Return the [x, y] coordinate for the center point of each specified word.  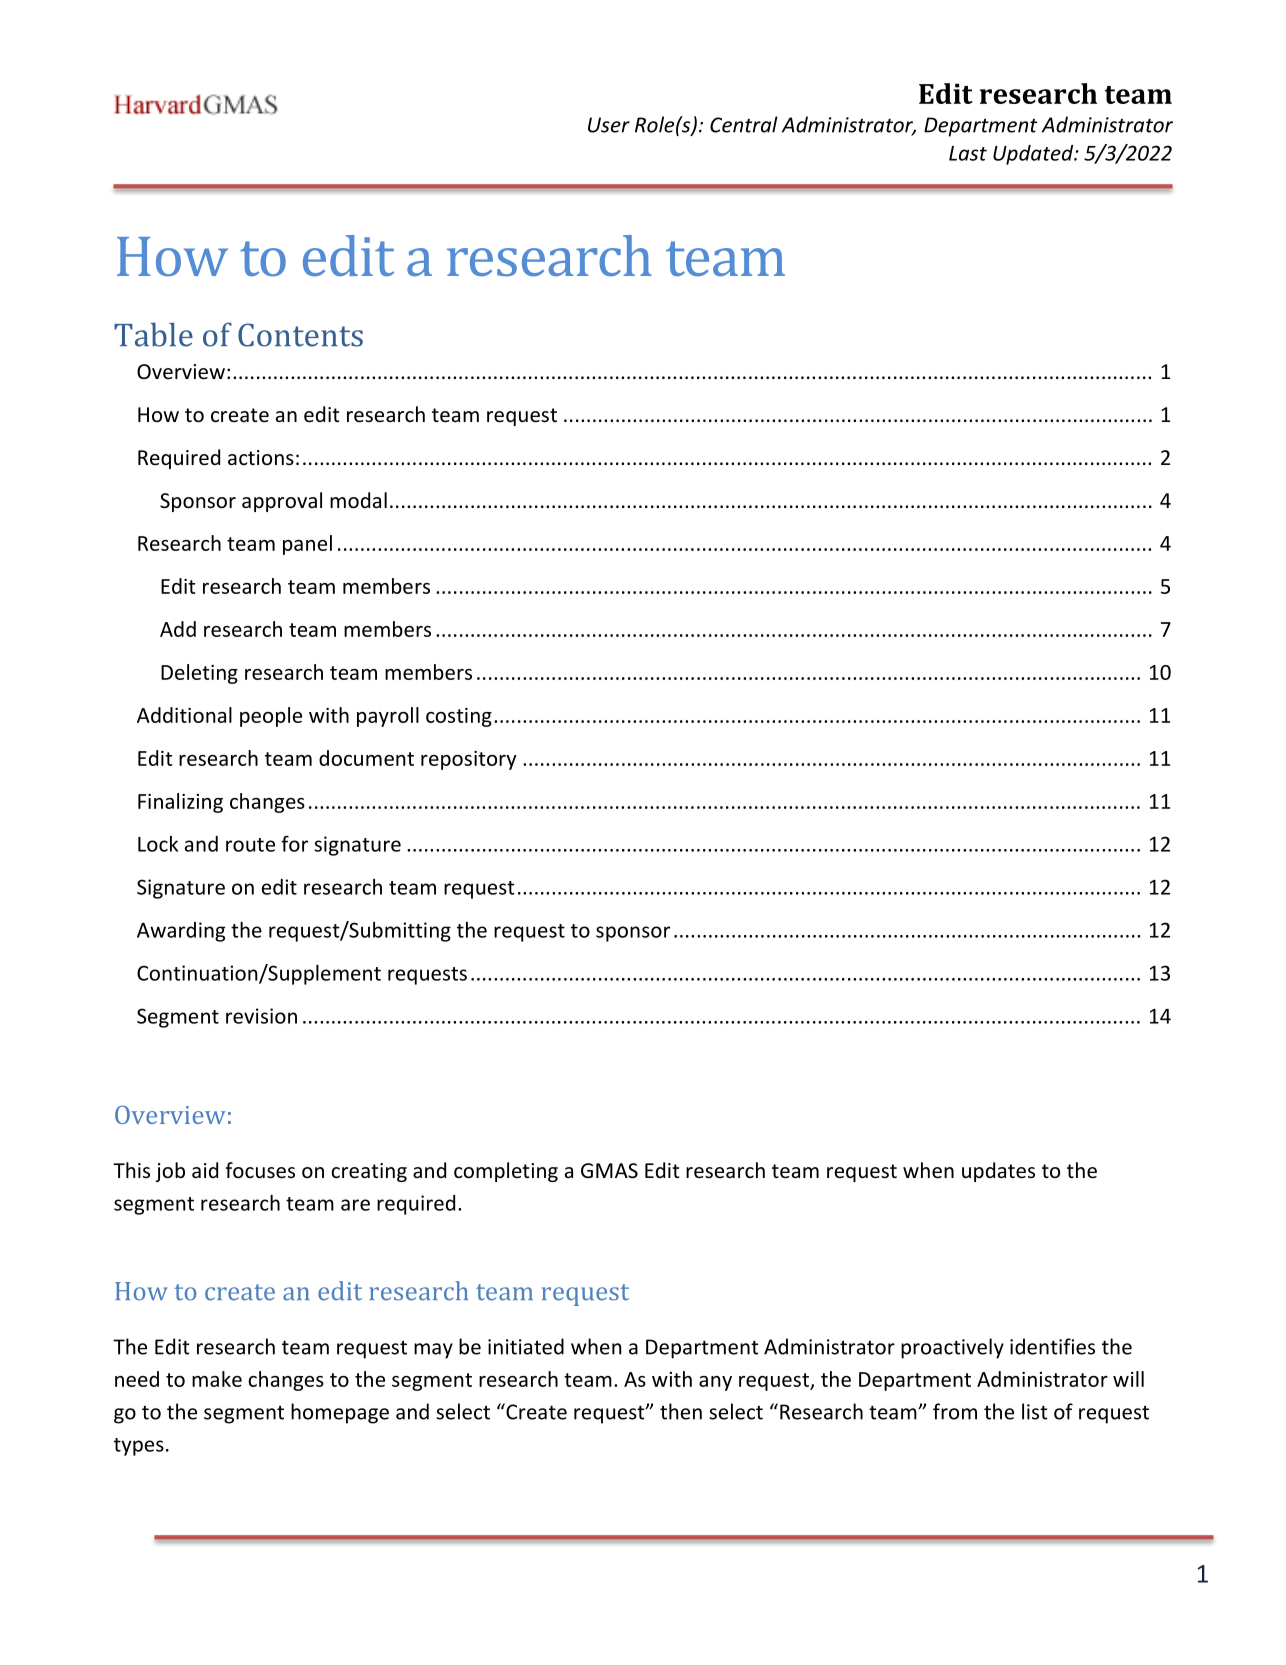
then [681, 1411]
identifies [1052, 1346]
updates [998, 1172]
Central [744, 124]
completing [506, 1172]
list [1035, 1411]
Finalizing [180, 803]
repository [469, 760]
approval [282, 502]
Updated [1034, 155]
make [217, 1379]
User [609, 125]
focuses [260, 1170]
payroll [388, 717]
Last [968, 153]
